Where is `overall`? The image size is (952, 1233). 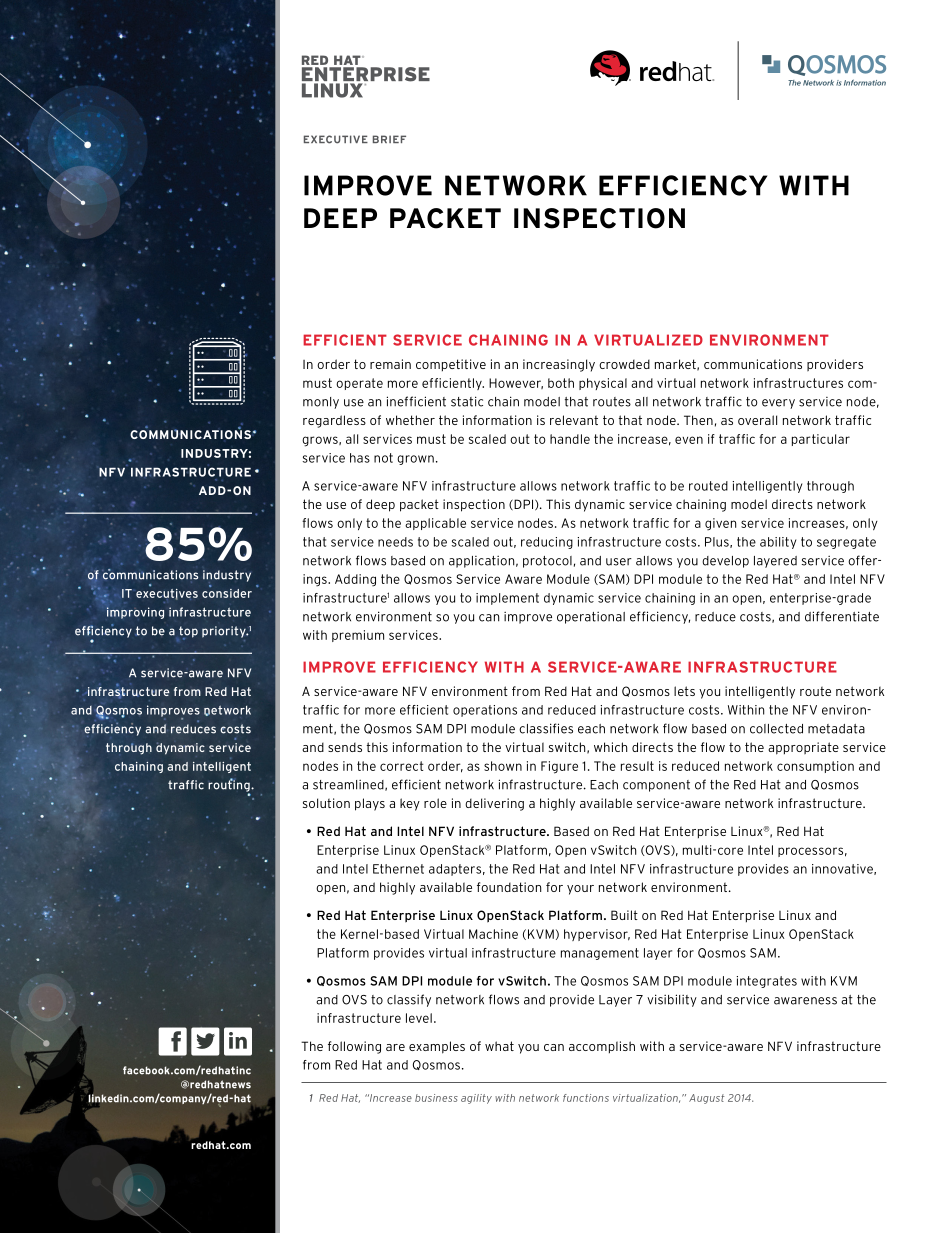
overall is located at coordinates (757, 420).
